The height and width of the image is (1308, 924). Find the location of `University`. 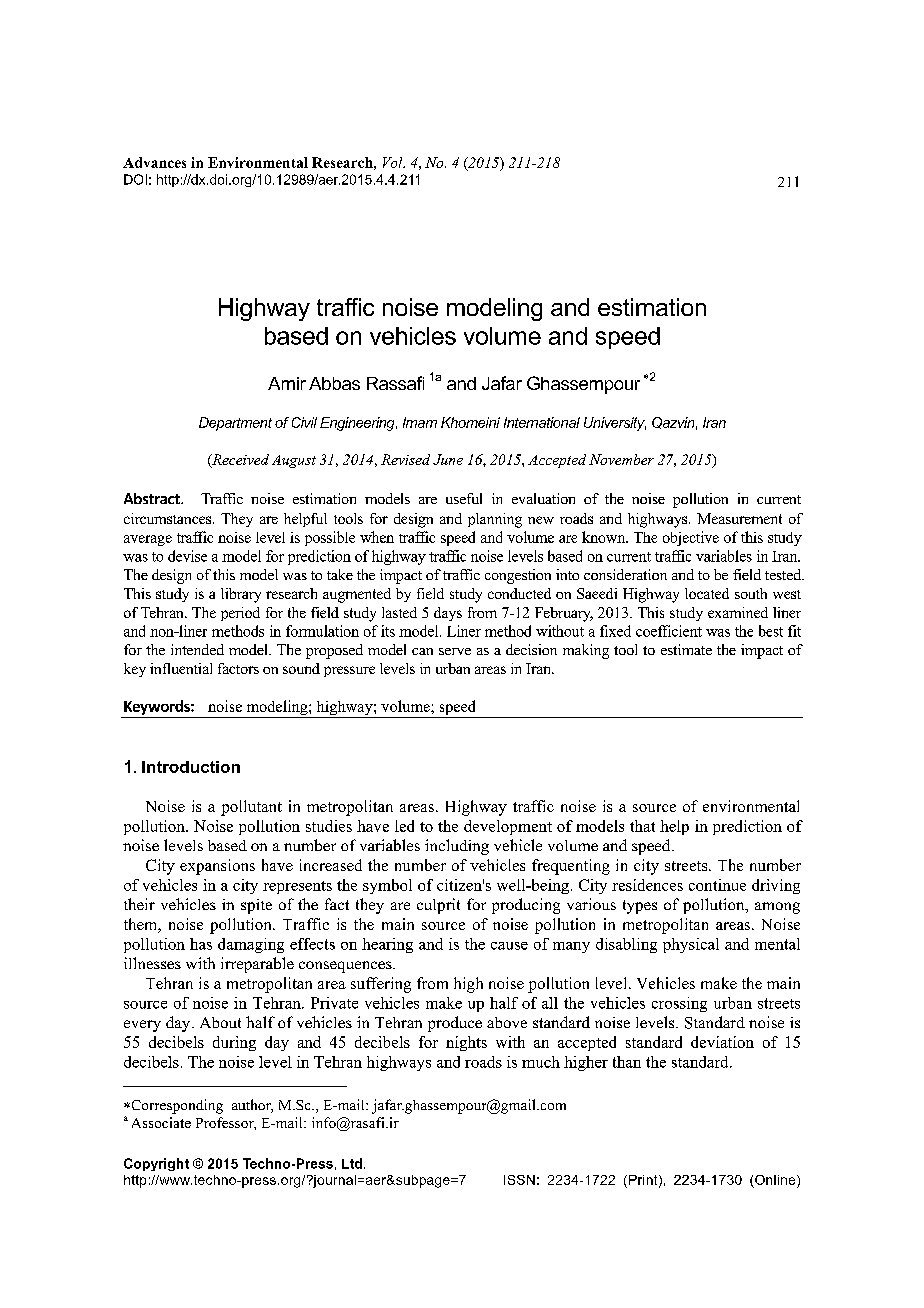

University is located at coordinates (615, 424).
